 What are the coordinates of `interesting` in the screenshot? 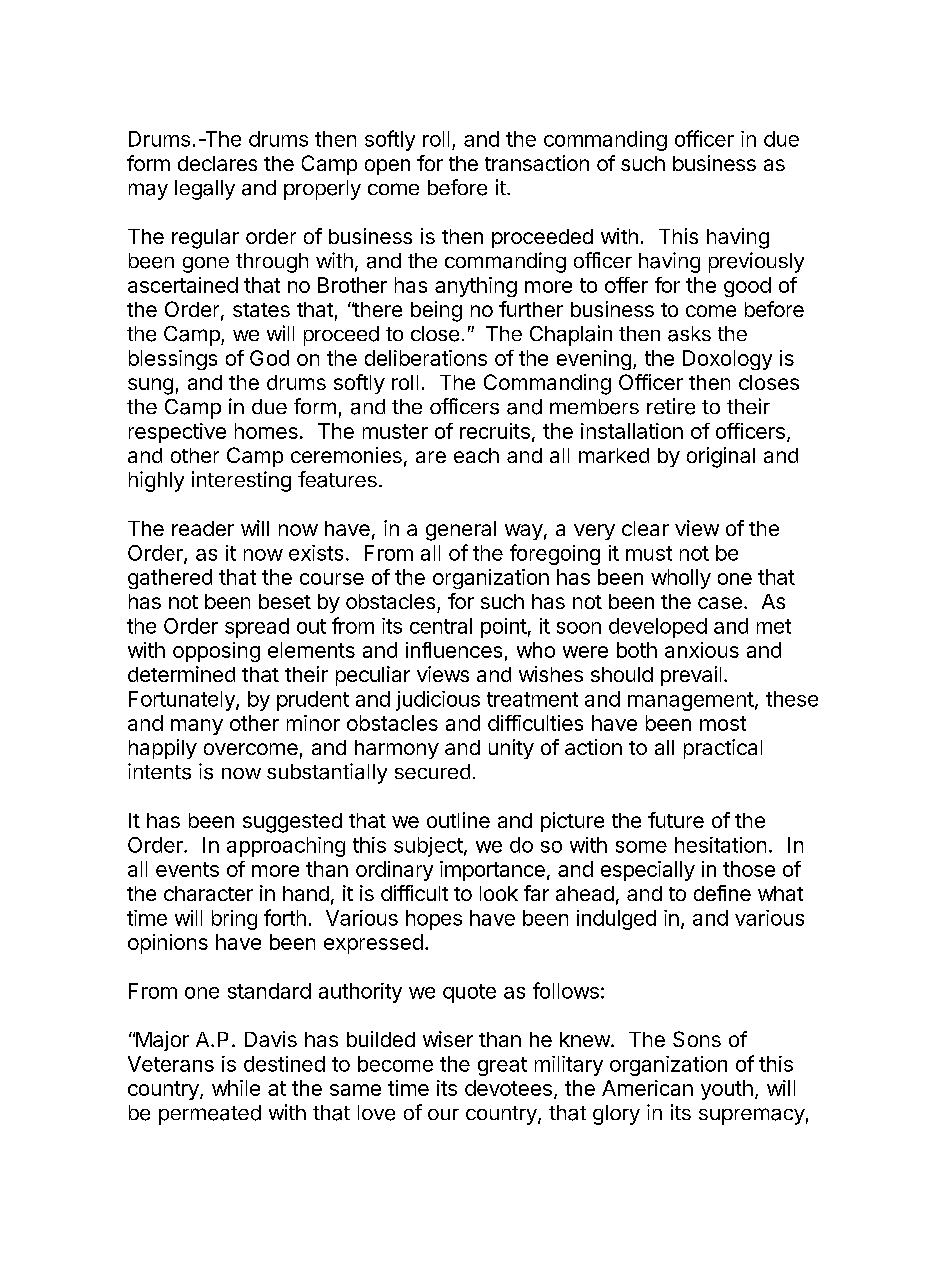 It's located at (241, 481).
